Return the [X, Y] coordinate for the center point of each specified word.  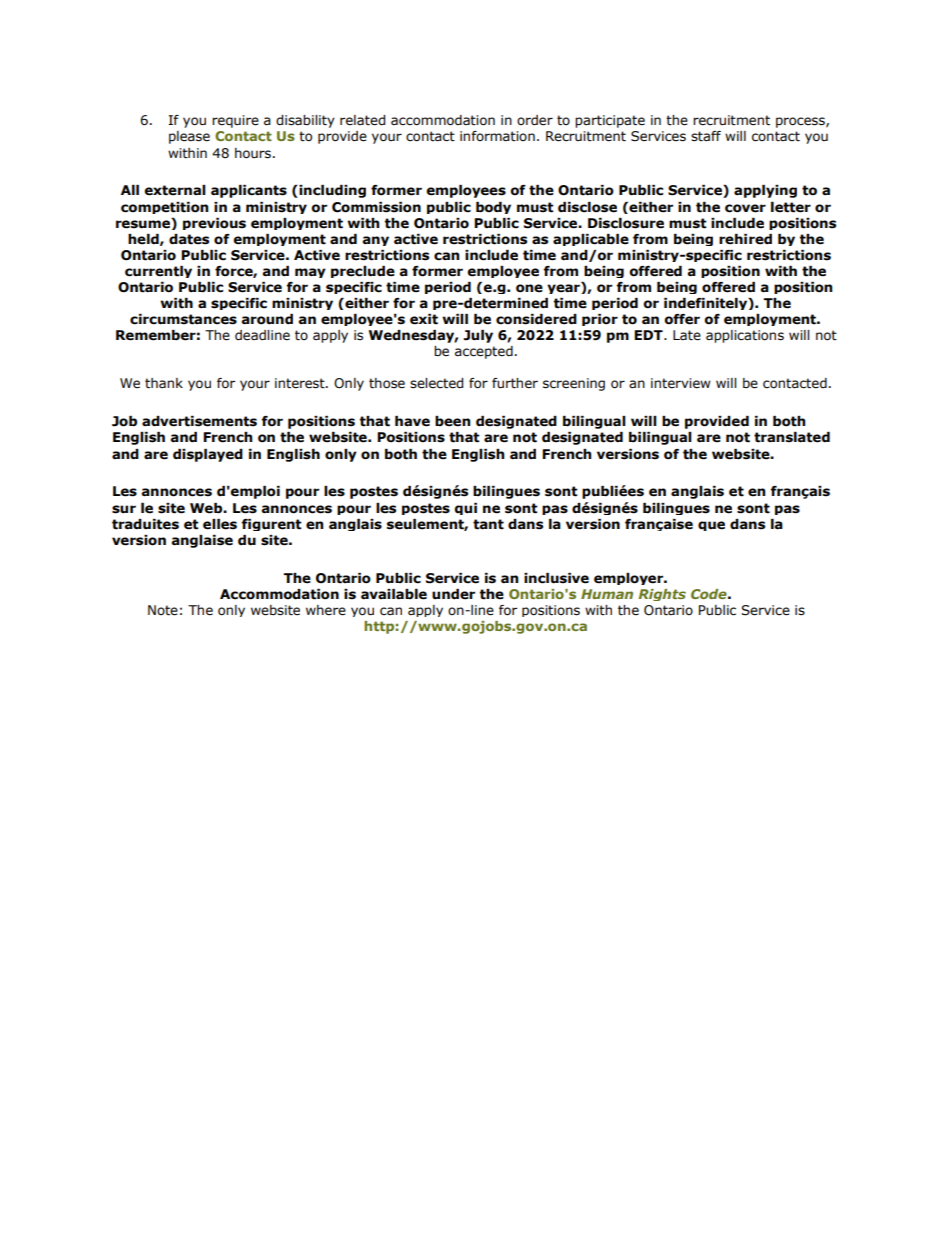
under [453, 594]
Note [163, 610]
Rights [662, 595]
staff [706, 136]
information [497, 136]
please [189, 137]
